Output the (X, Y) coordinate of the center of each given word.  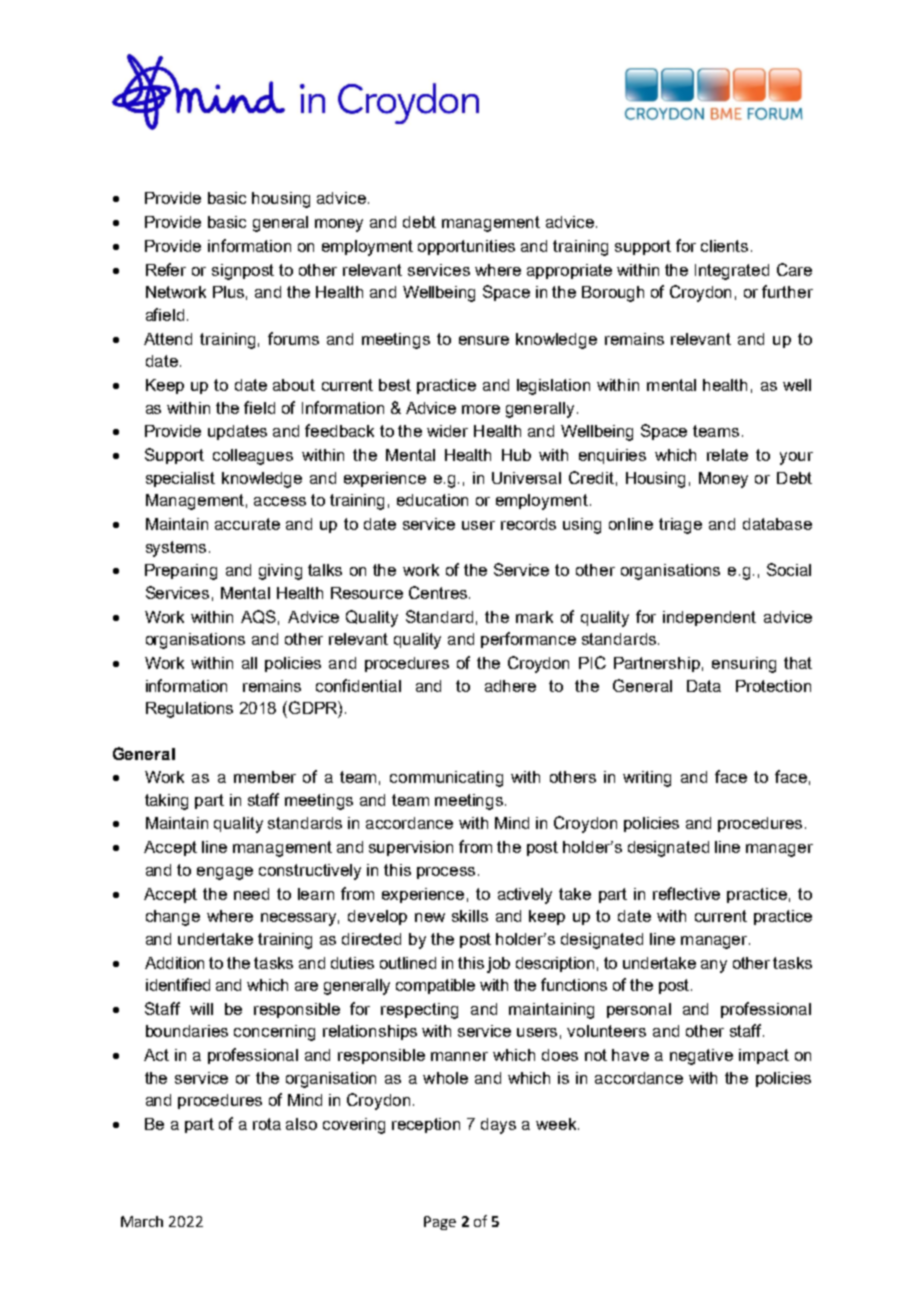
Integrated (732, 272)
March (142, 1221)
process (446, 873)
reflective (686, 893)
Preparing (181, 572)
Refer (166, 269)
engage (225, 873)
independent (709, 618)
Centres (439, 592)
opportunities (466, 247)
